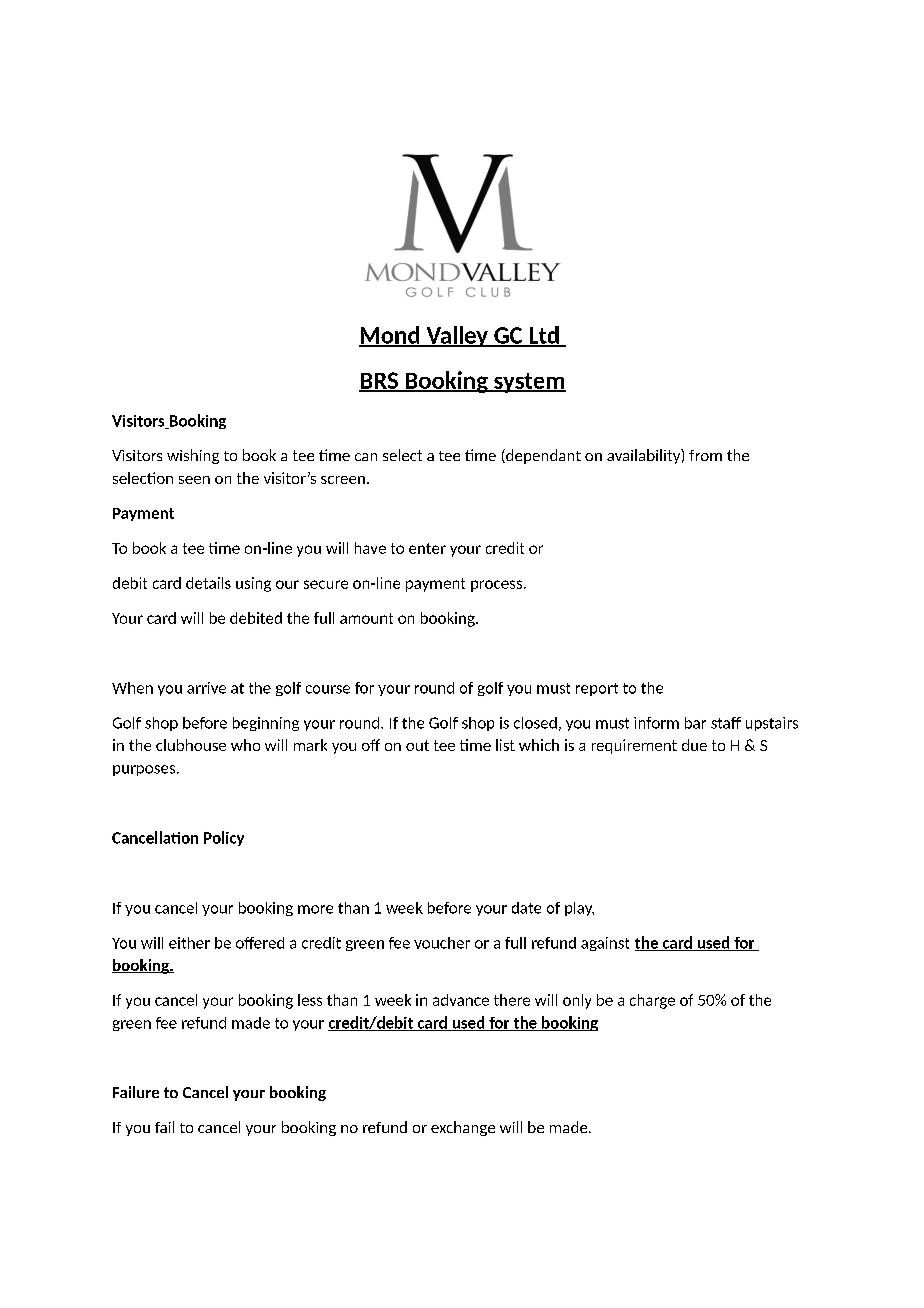 This screenshot has height=1308, width=924. I want to click on against, so click(605, 944).
